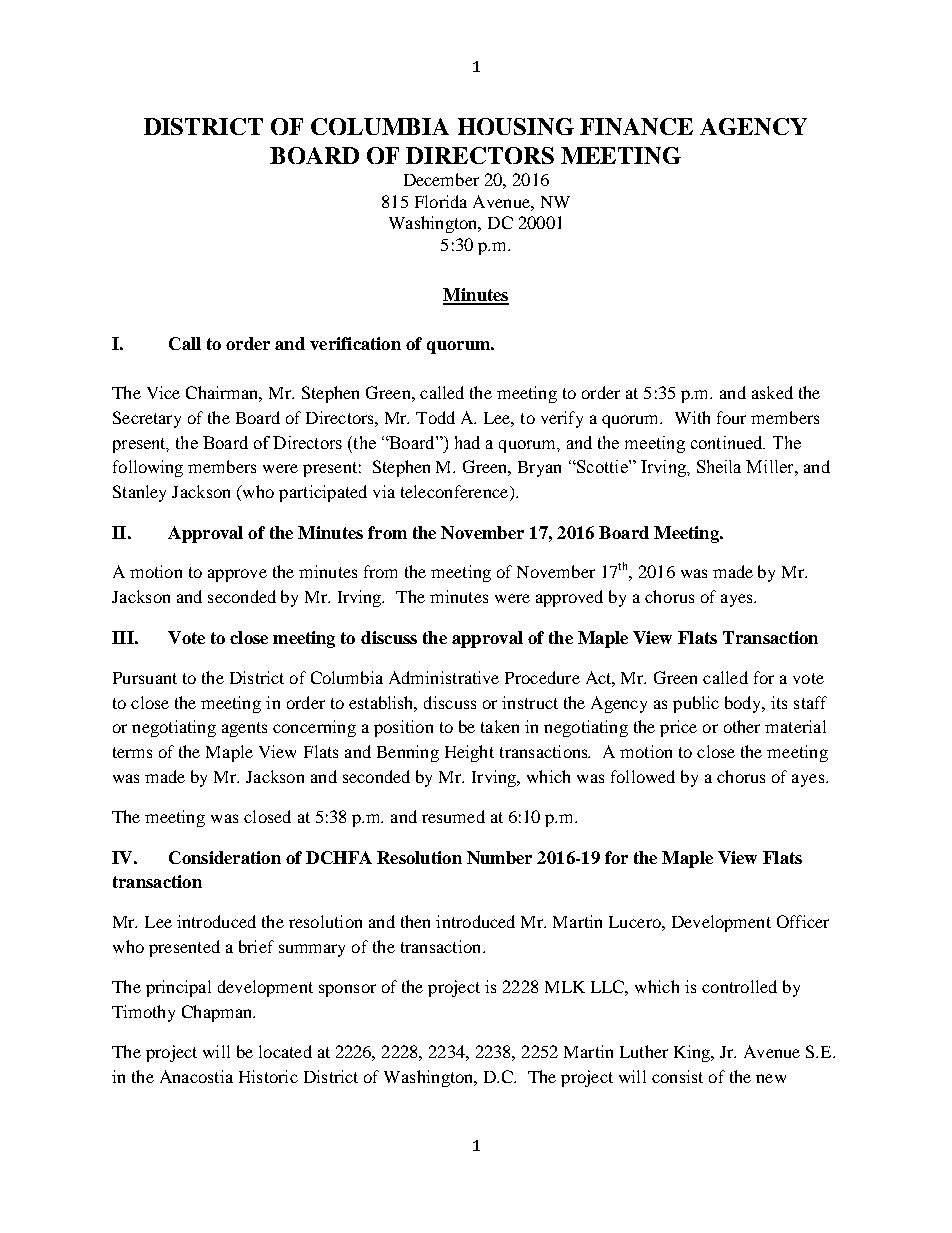 The image size is (952, 1233). Describe the element at coordinates (218, 1013) in the screenshot. I see `Chapman` at that location.
